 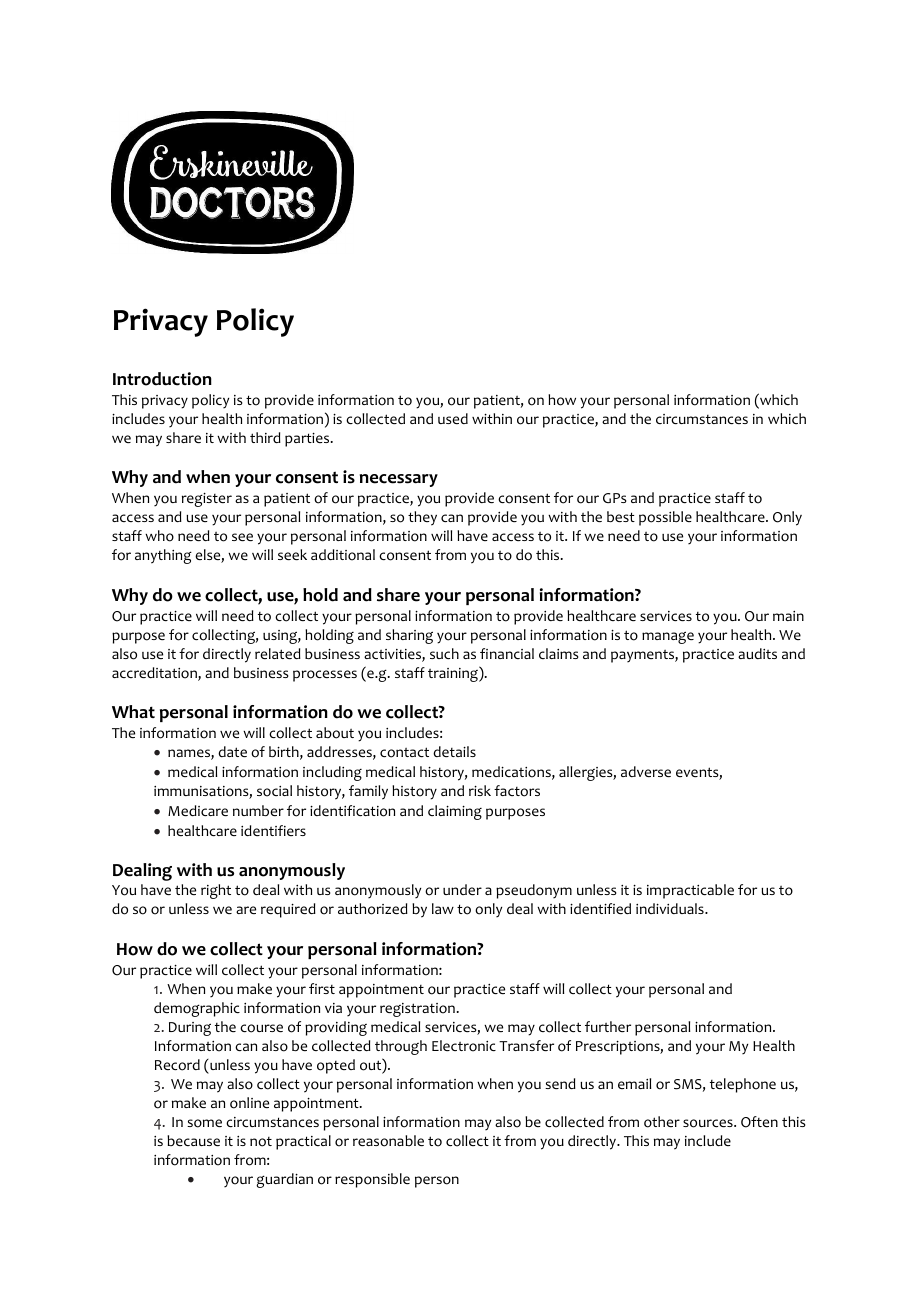 What do you see at coordinates (193, 1140) in the page?
I see `because` at bounding box center [193, 1140].
